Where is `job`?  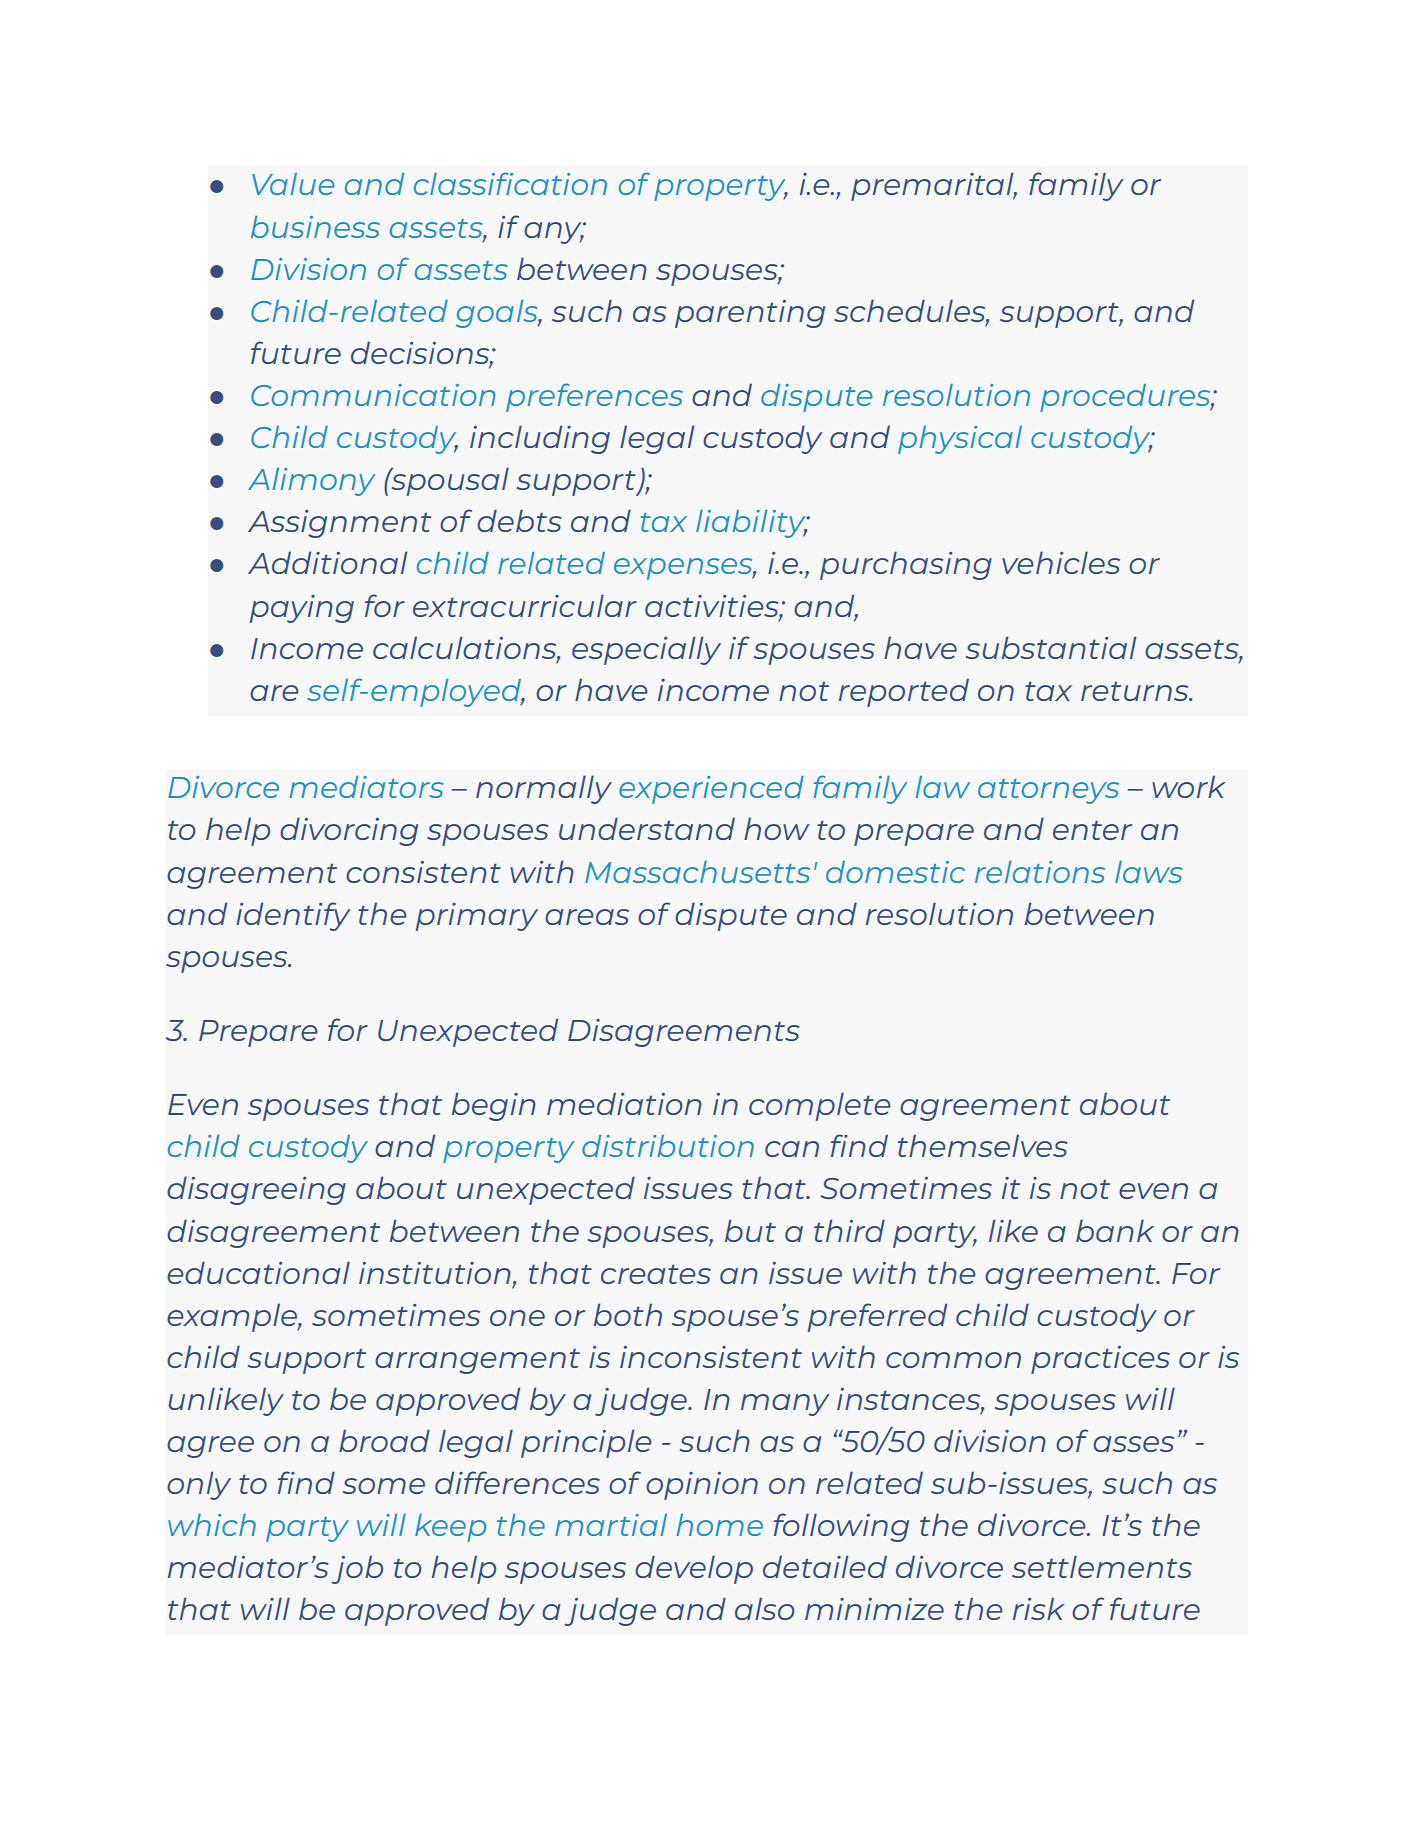 job is located at coordinates (357, 1570).
